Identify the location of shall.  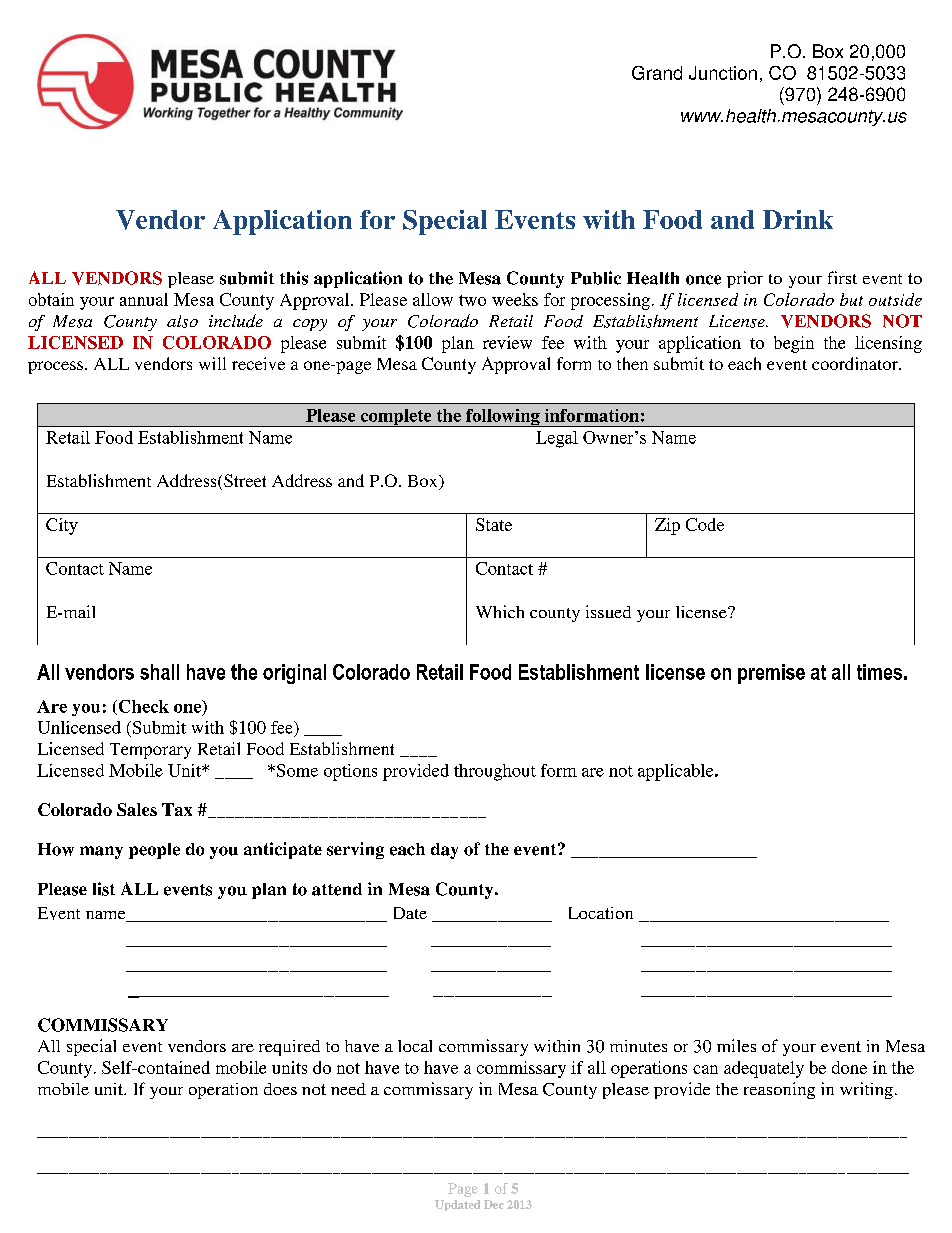
(159, 672).
